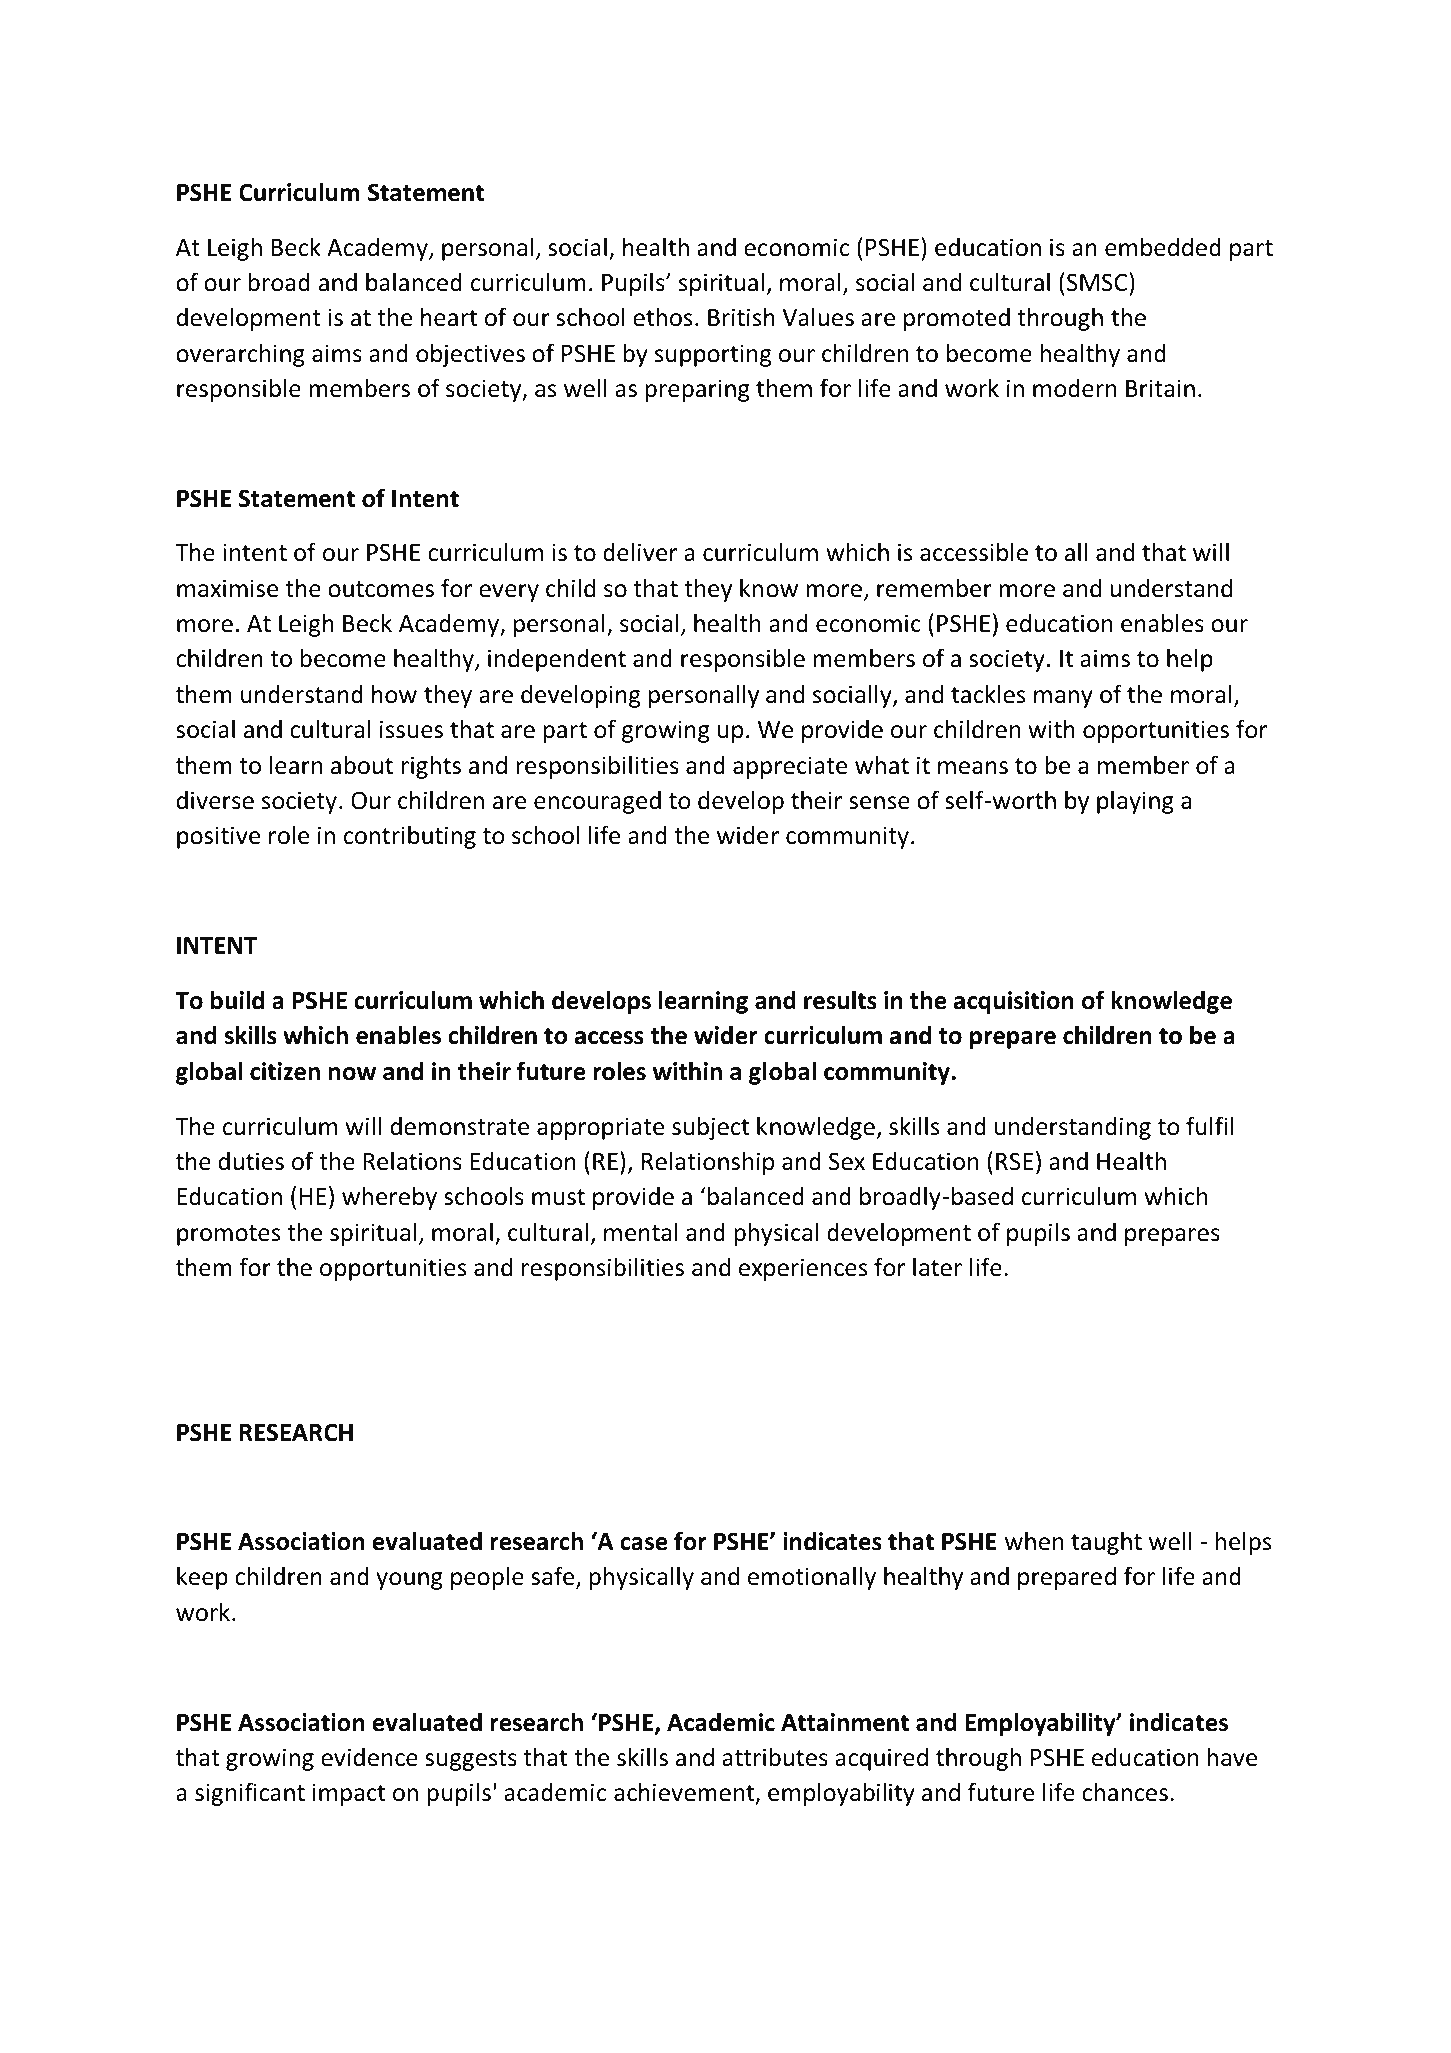  I want to click on deliver, so click(640, 552).
